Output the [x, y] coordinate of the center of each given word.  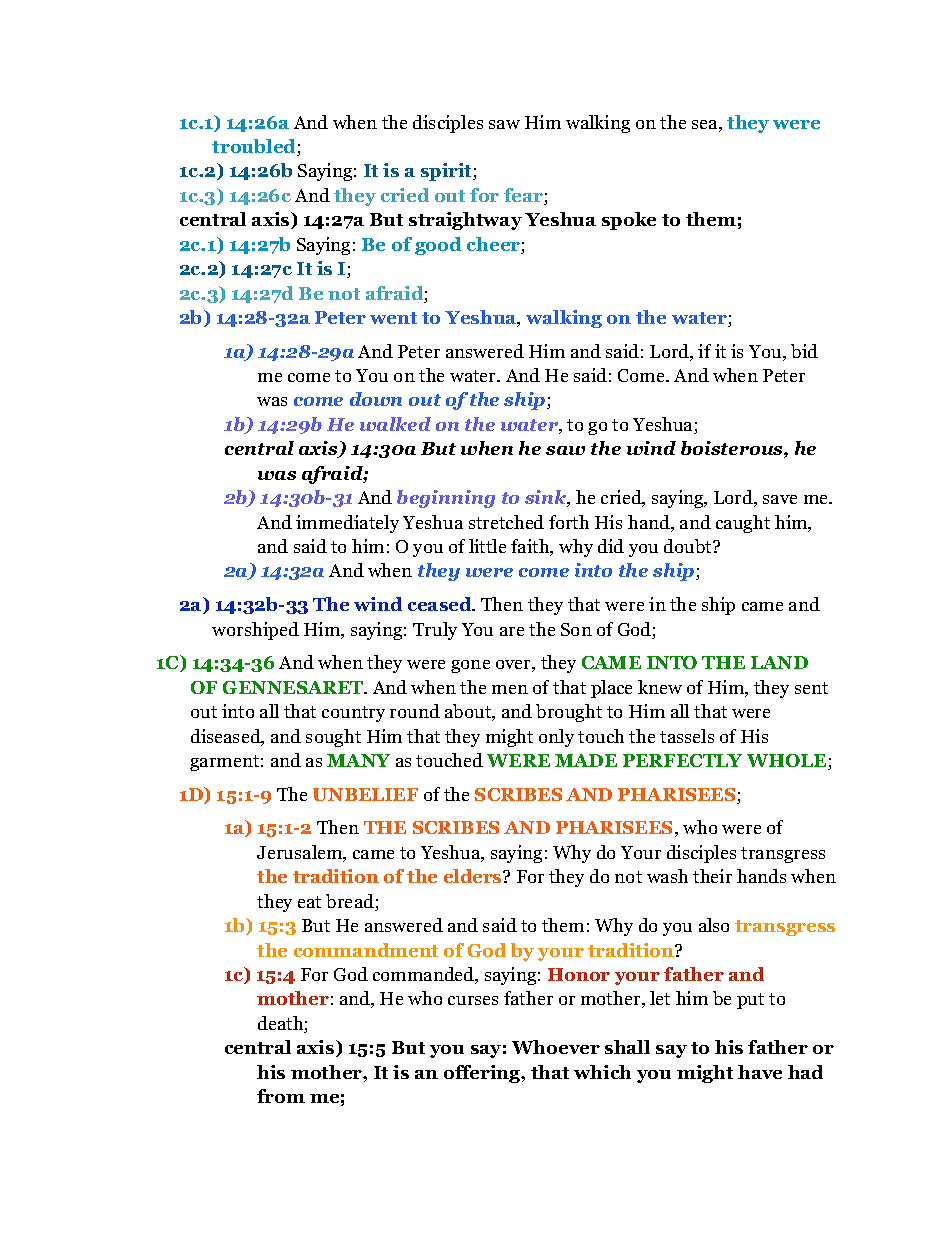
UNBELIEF [365, 794]
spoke [629, 221]
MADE [586, 760]
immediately [347, 524]
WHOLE [788, 762]
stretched [506, 522]
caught [743, 524]
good [438, 246]
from [281, 1096]
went [393, 318]
